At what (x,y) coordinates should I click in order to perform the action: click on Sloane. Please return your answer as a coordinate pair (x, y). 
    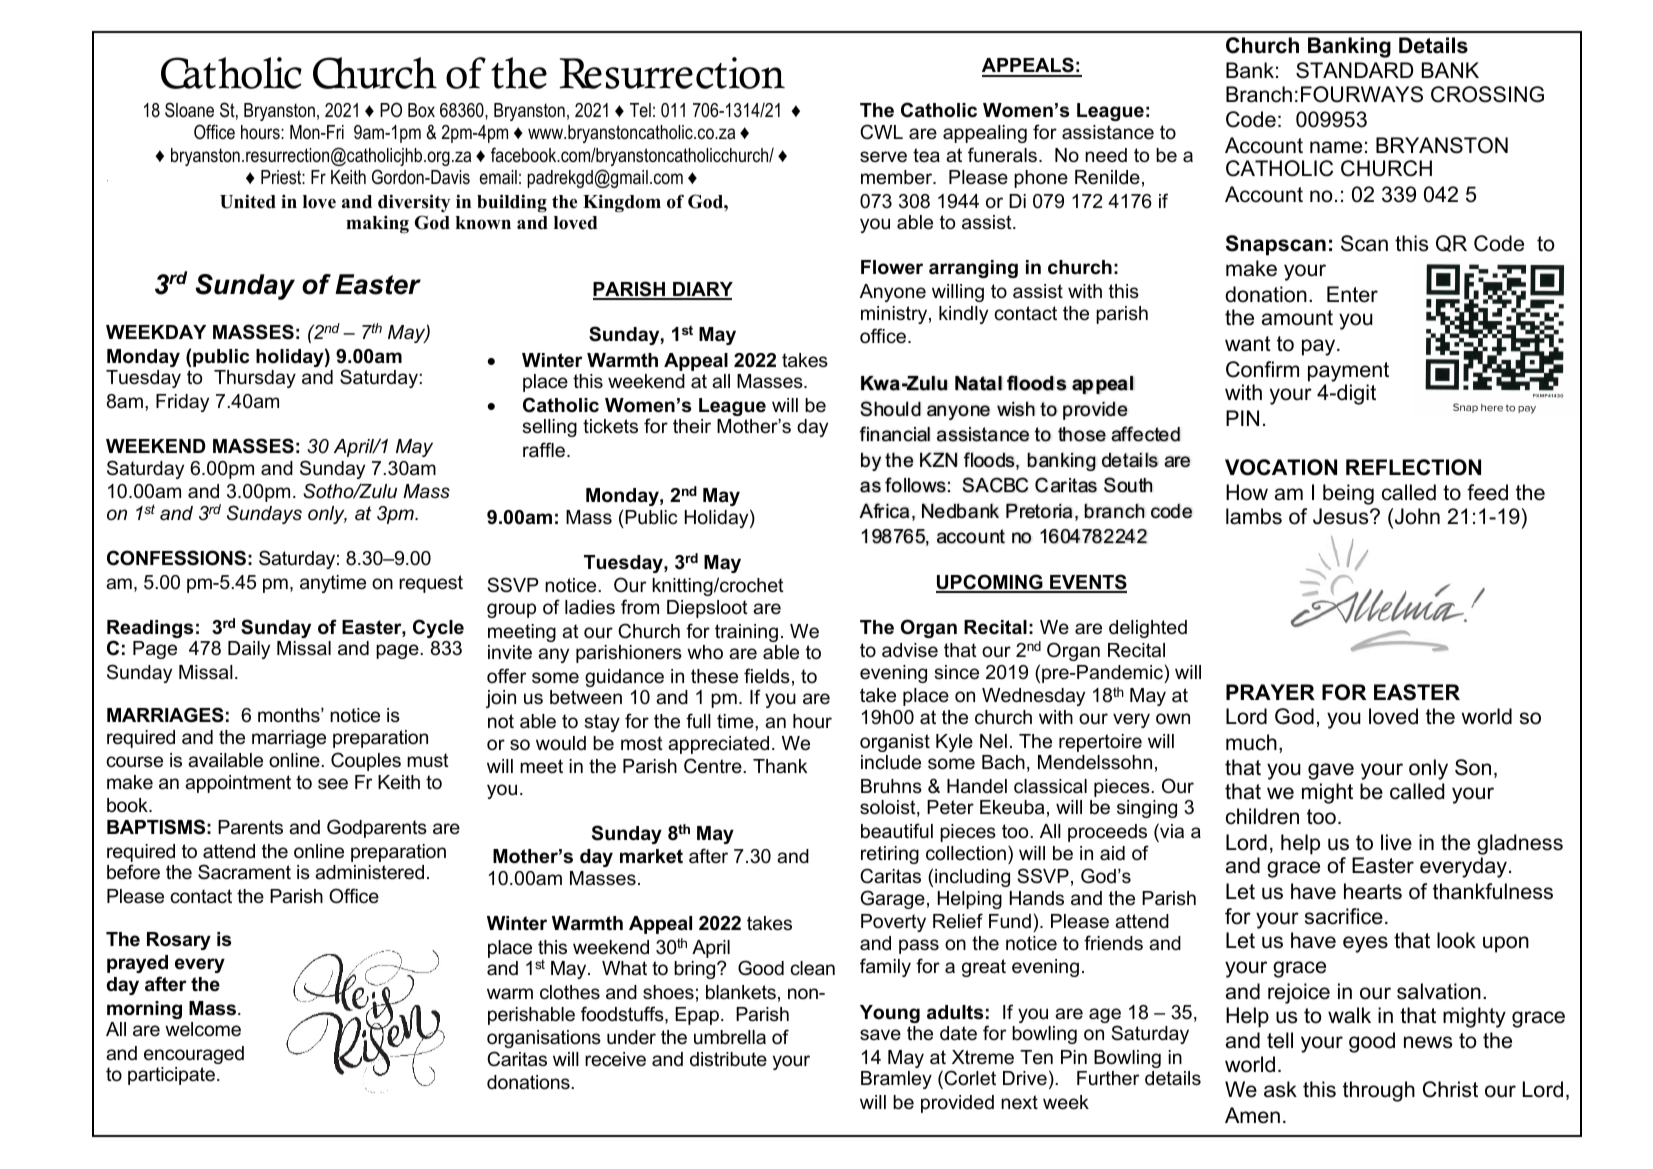
    Looking at the image, I should click on (189, 110).
